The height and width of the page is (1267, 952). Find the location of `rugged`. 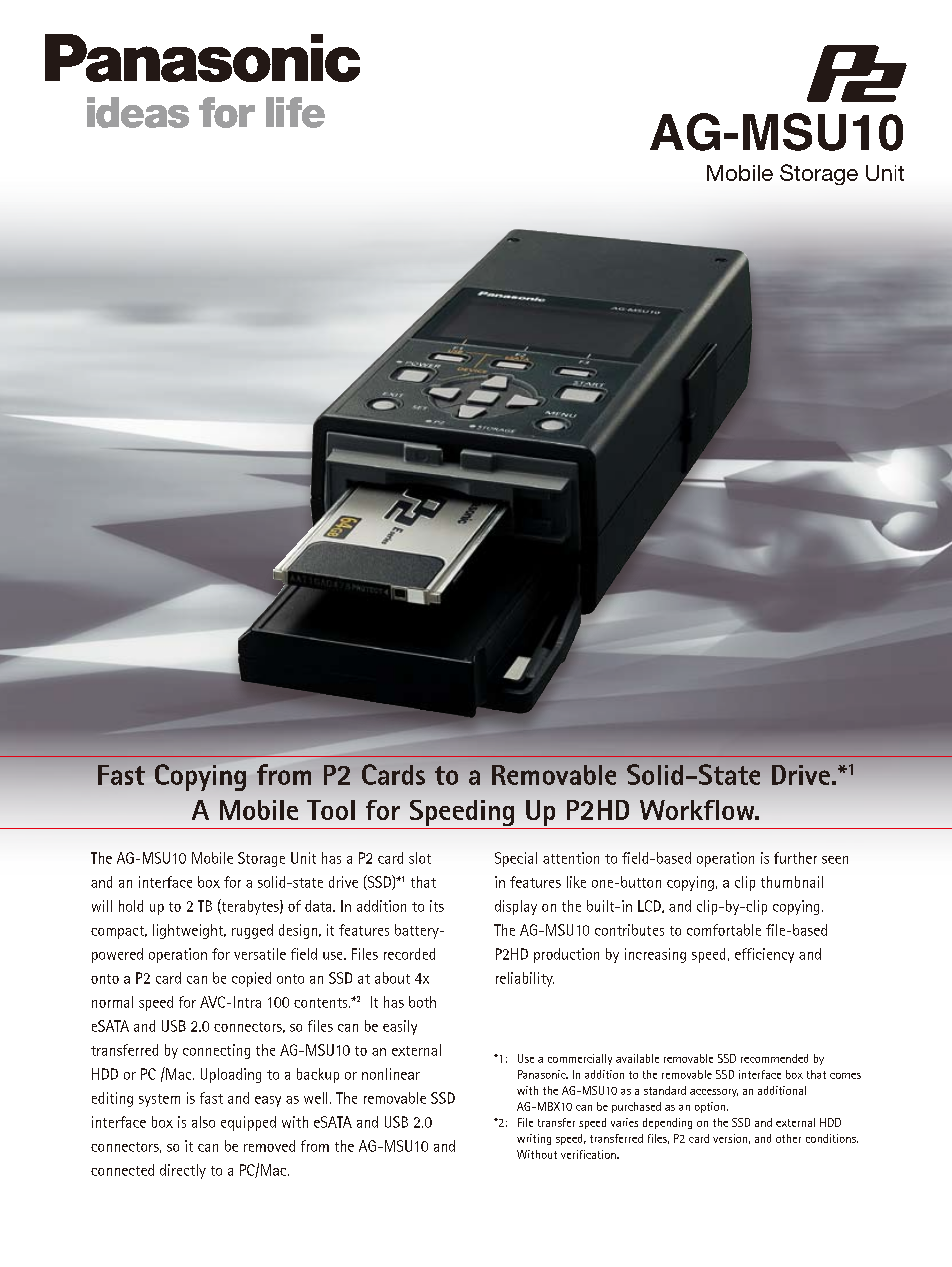

rugged is located at coordinates (252, 931).
